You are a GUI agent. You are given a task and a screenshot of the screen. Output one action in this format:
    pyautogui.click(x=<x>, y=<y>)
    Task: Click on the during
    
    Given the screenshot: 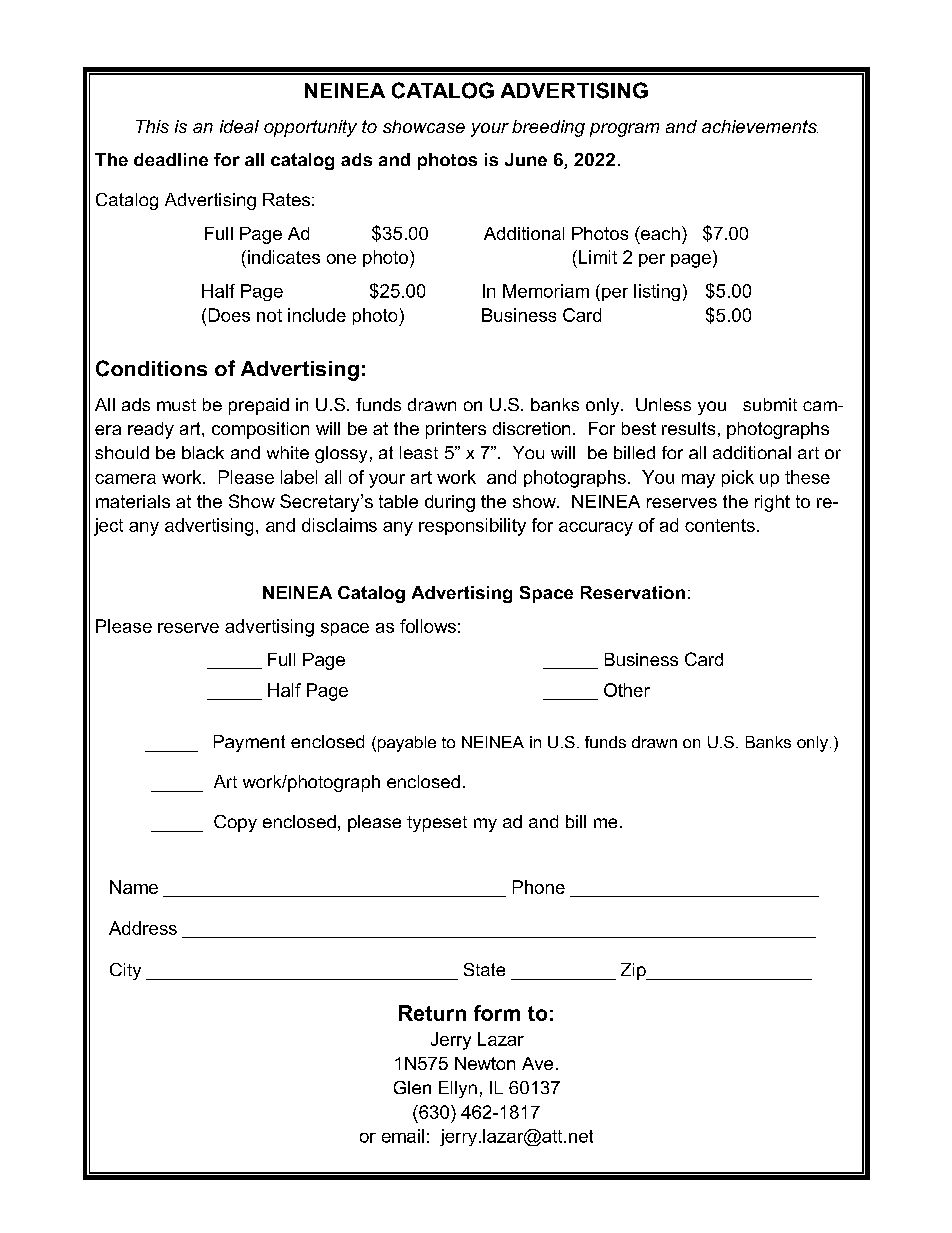 What is the action you would take?
    pyautogui.click(x=450, y=503)
